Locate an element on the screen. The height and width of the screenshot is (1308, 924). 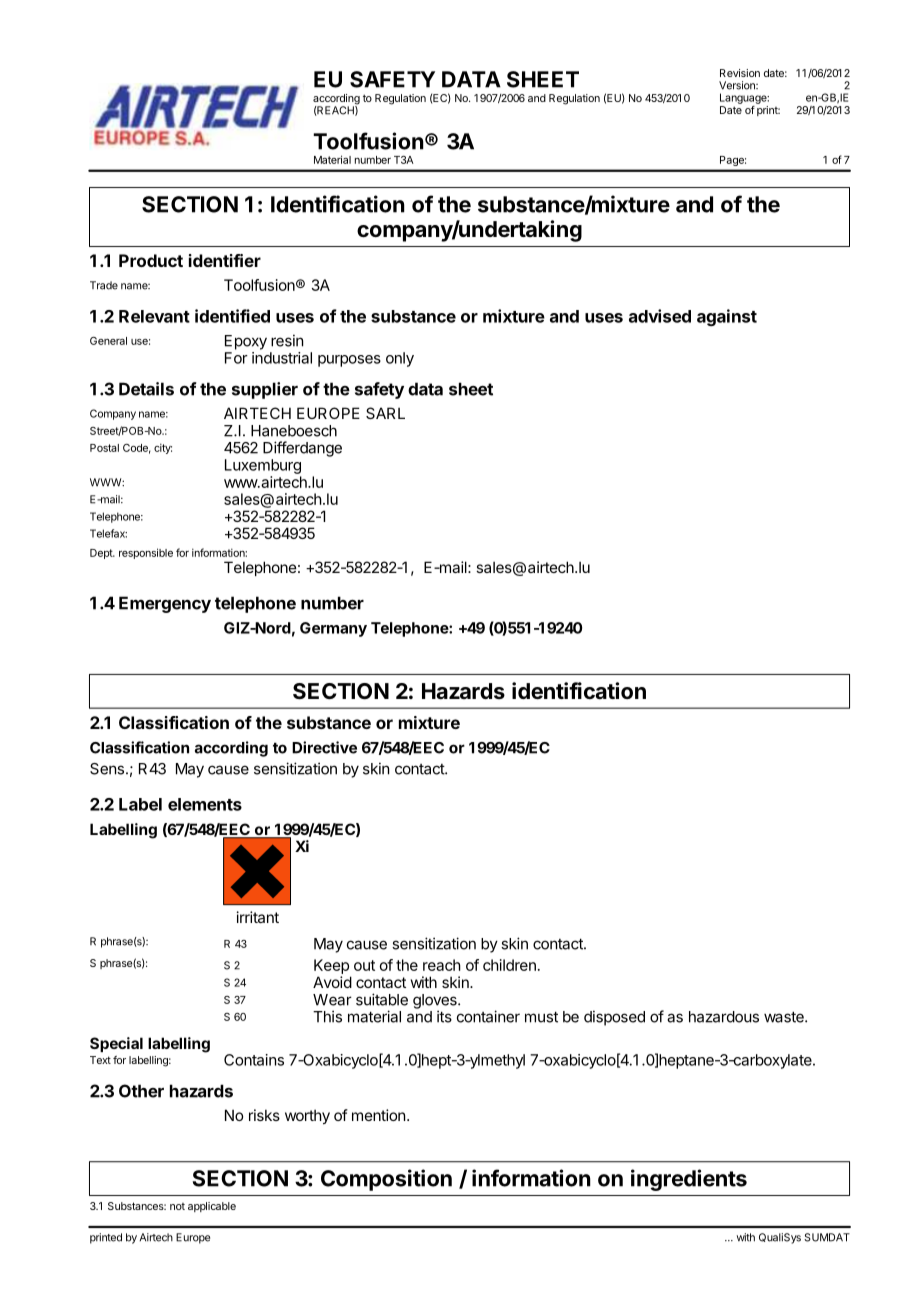
Composition is located at coordinates (386, 1180).
